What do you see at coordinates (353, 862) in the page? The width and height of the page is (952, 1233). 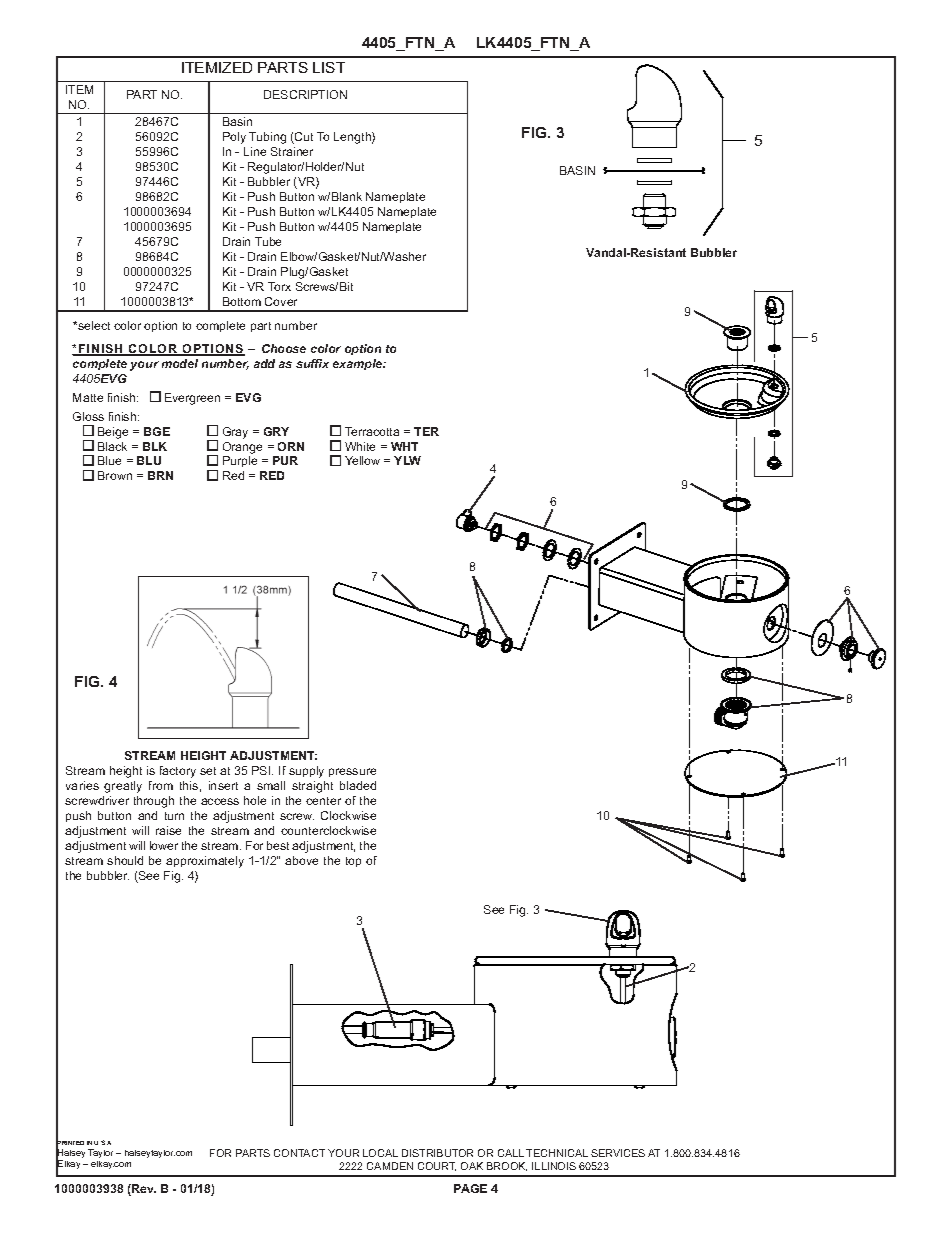 I see `top` at bounding box center [353, 862].
